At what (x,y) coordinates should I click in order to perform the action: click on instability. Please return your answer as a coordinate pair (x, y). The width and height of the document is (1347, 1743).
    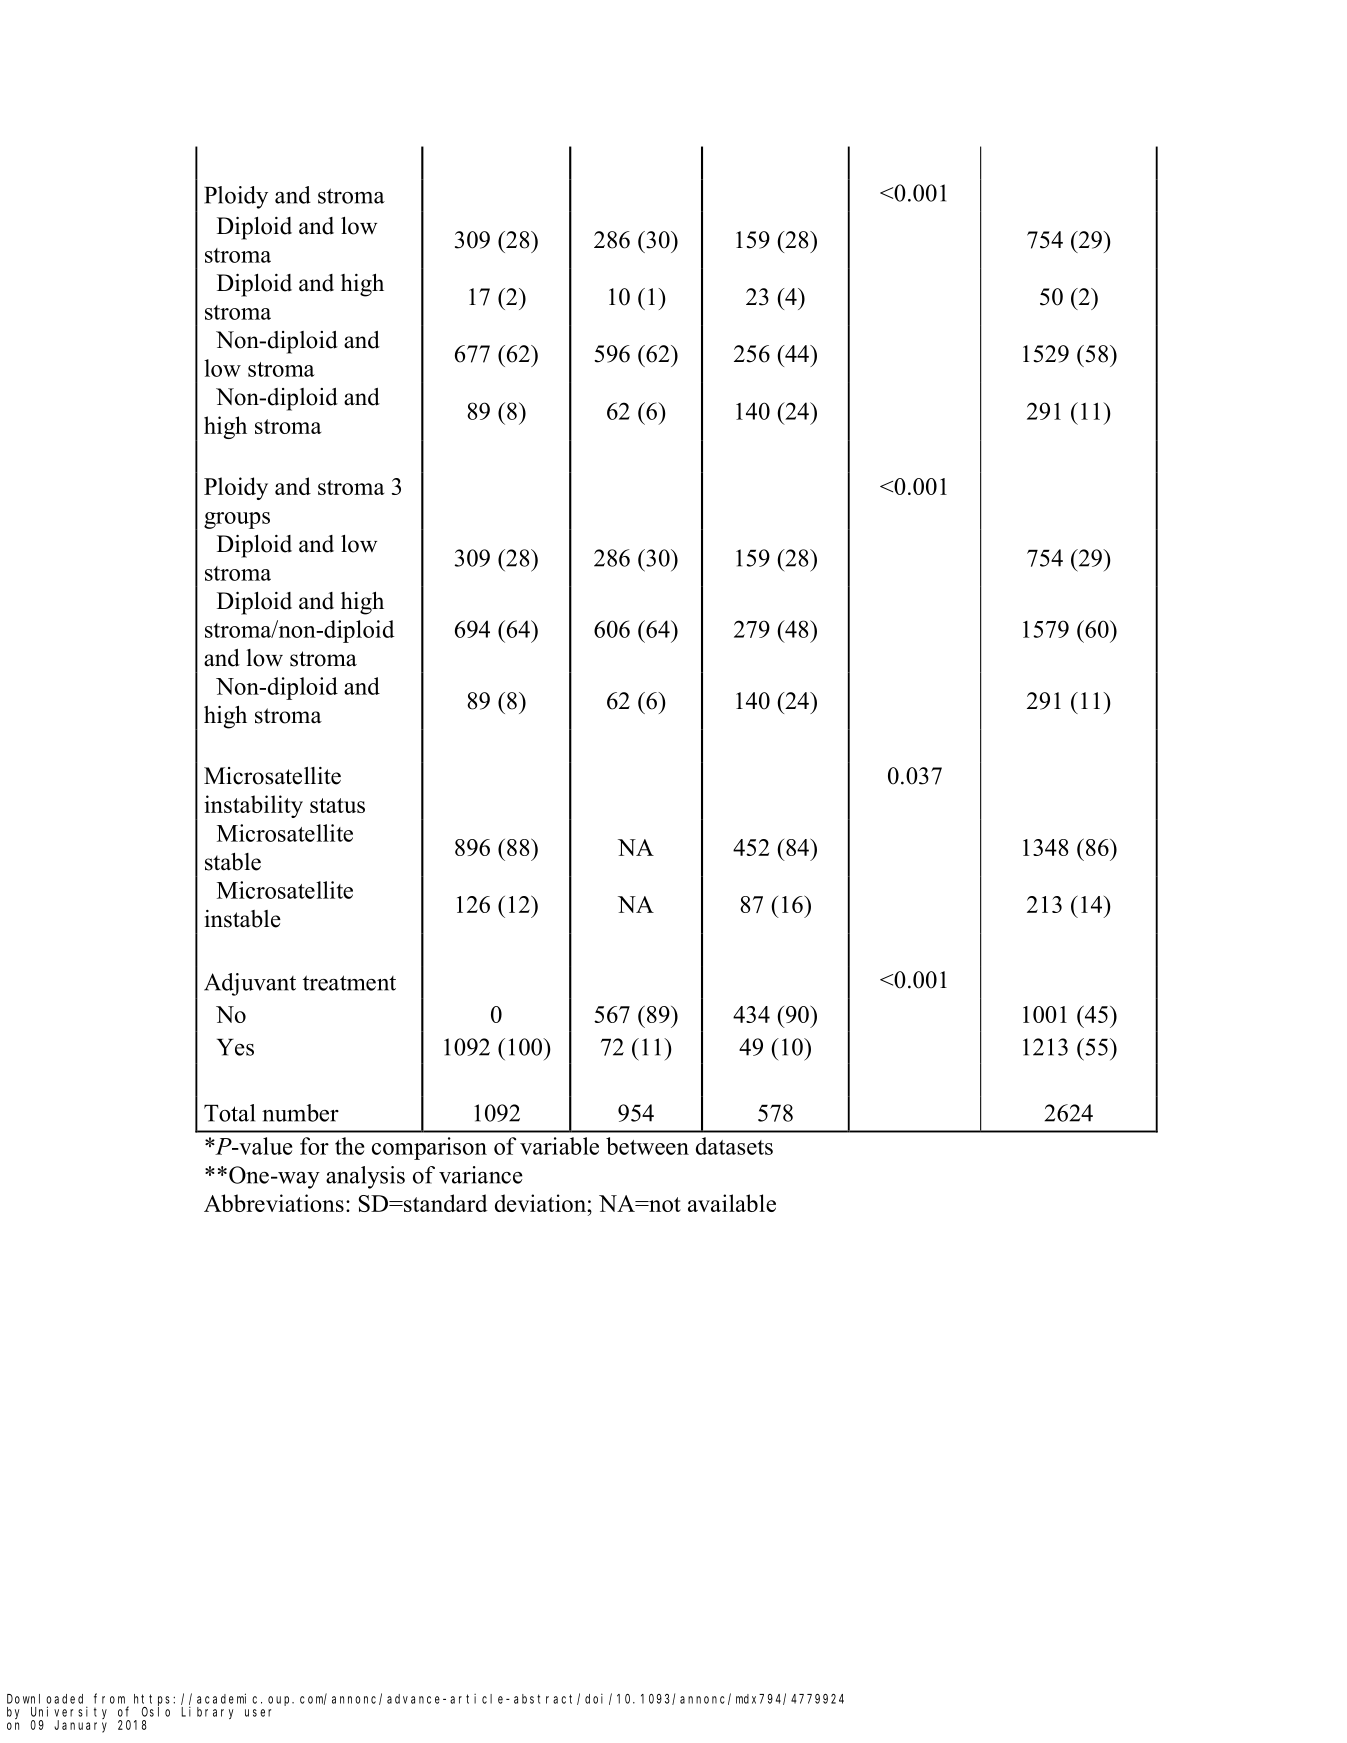
    Looking at the image, I should click on (253, 806).
